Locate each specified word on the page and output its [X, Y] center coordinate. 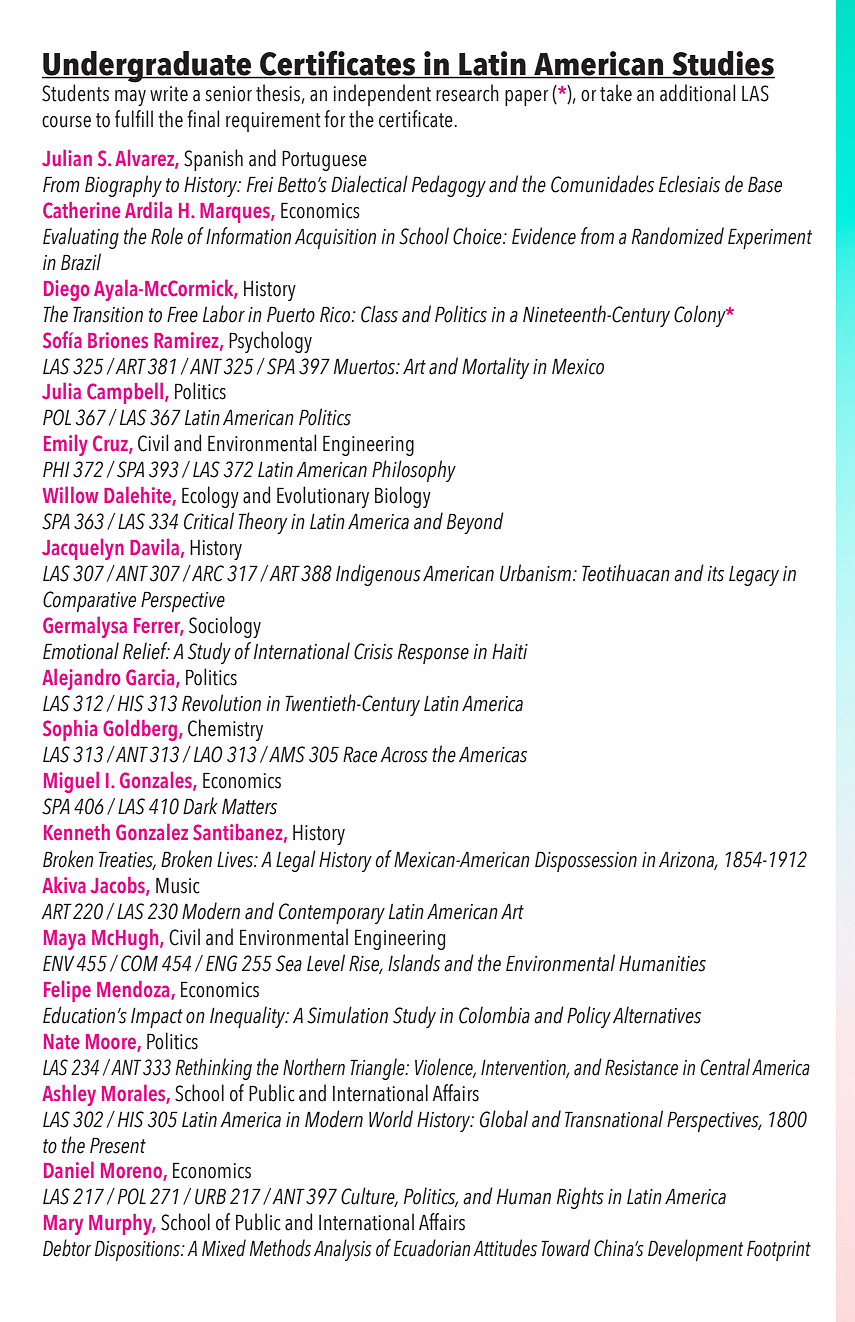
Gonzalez [152, 832]
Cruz [111, 444]
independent [382, 95]
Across [404, 754]
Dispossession [586, 861]
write [169, 94]
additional [697, 93]
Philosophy [414, 471]
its [715, 574]
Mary [63, 1225]
